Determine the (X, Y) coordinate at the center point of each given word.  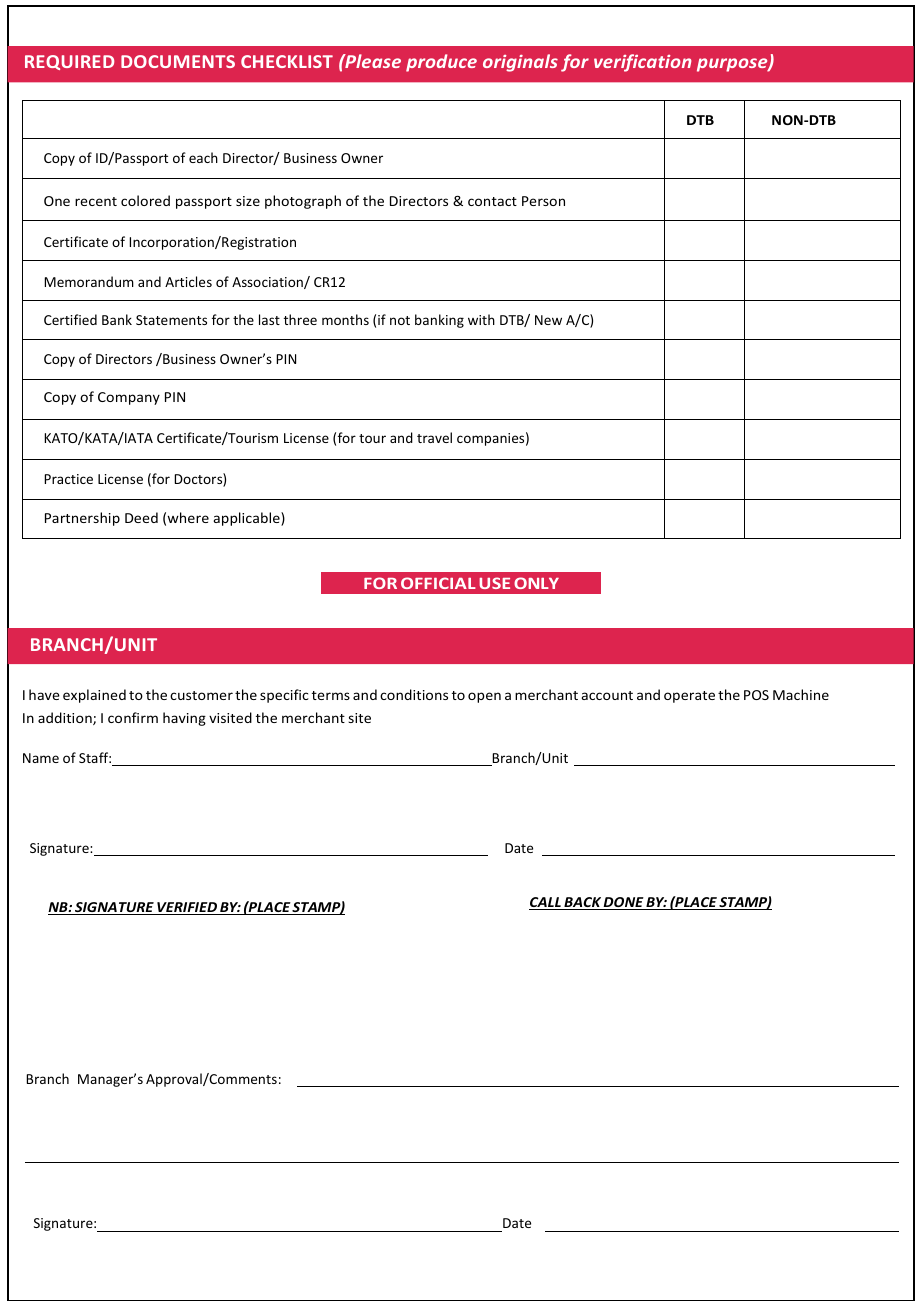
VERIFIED (187, 908)
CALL (546, 903)
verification (642, 63)
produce (441, 63)
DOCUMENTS (178, 61)
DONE (624, 903)
